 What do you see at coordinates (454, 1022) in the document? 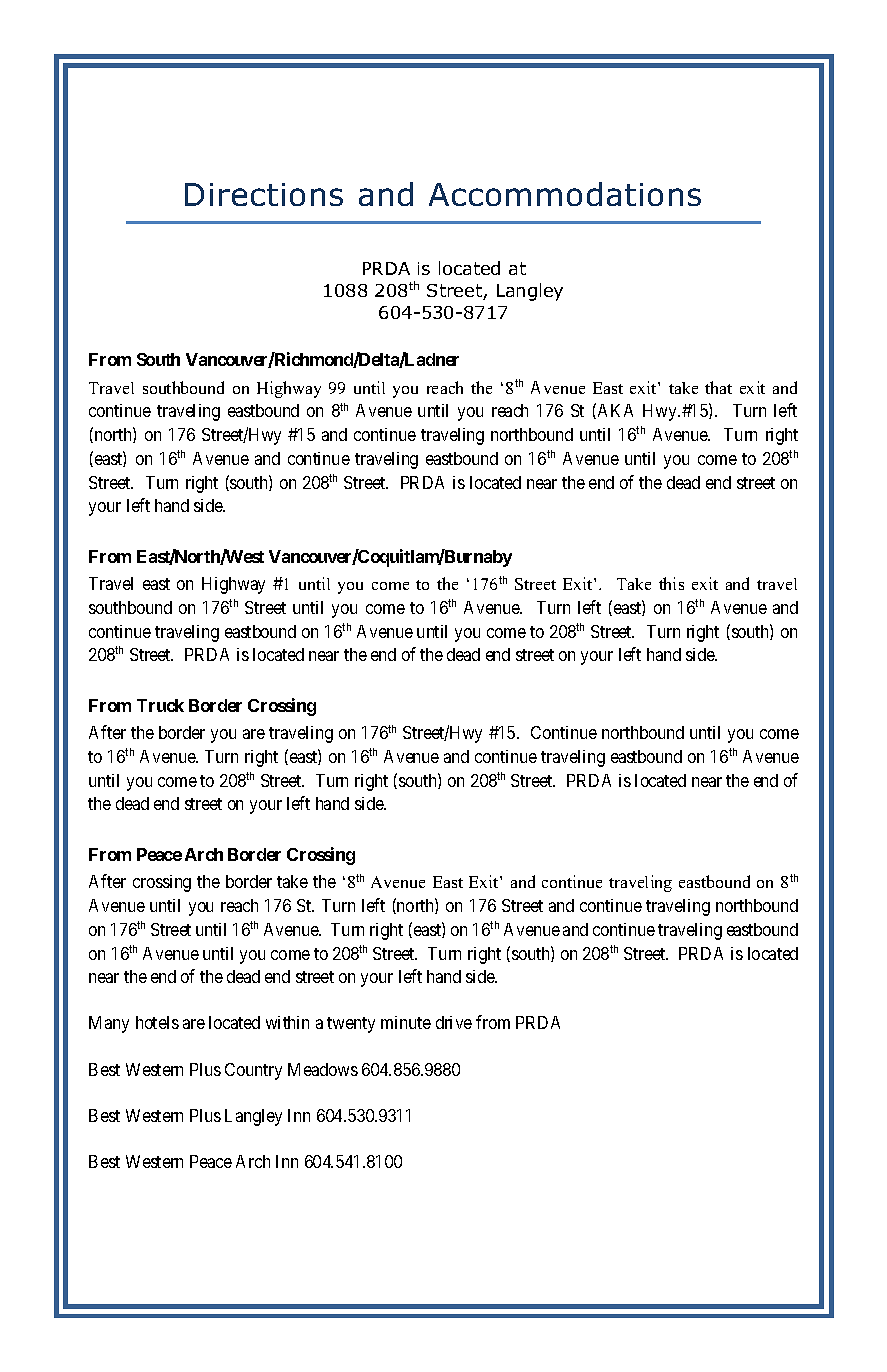
I see `drive` at bounding box center [454, 1022].
